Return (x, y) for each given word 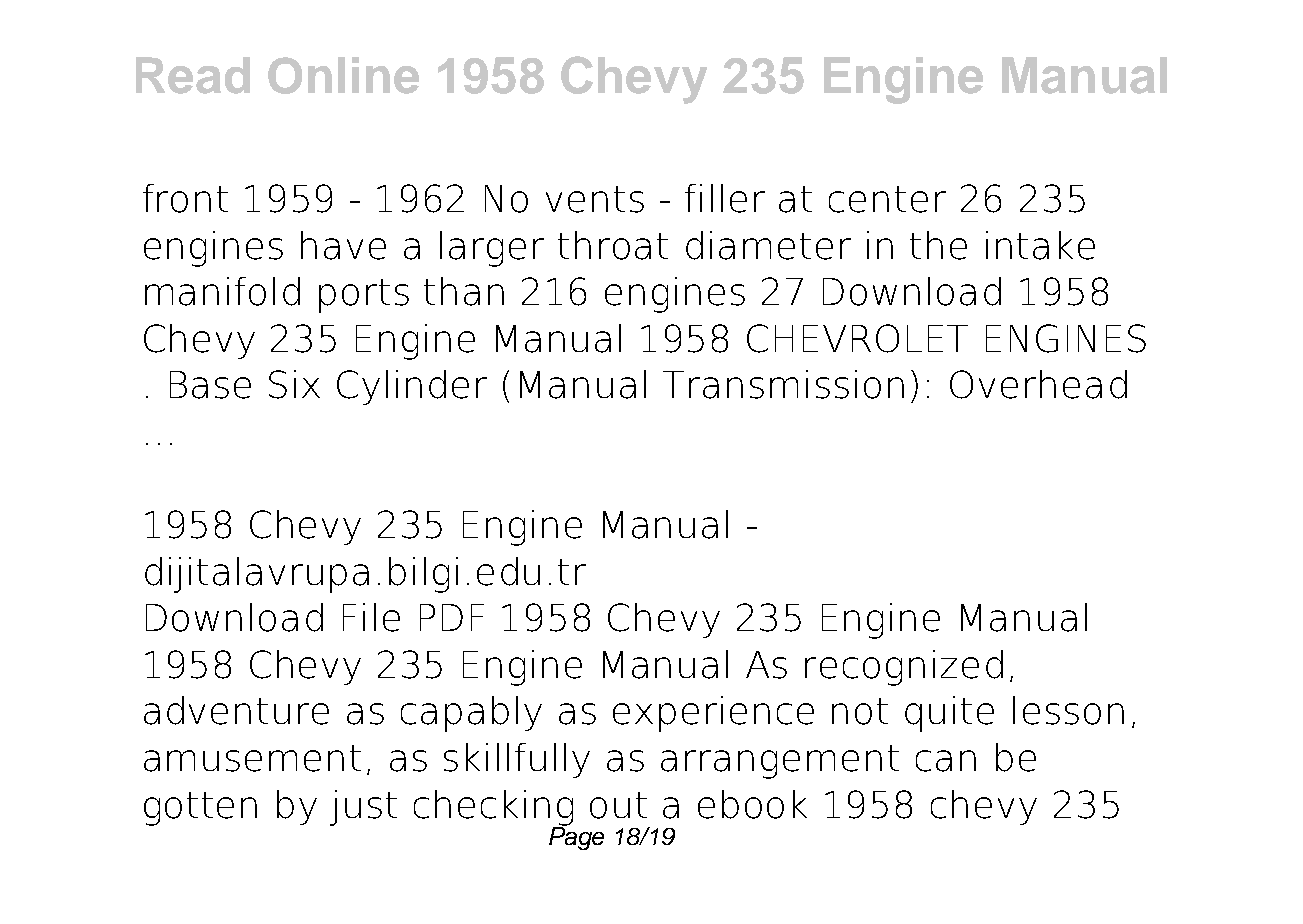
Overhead (1038, 384)
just (363, 808)
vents (595, 199)
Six (294, 384)
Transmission (783, 384)
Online (343, 75)
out (618, 805)
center (887, 199)
